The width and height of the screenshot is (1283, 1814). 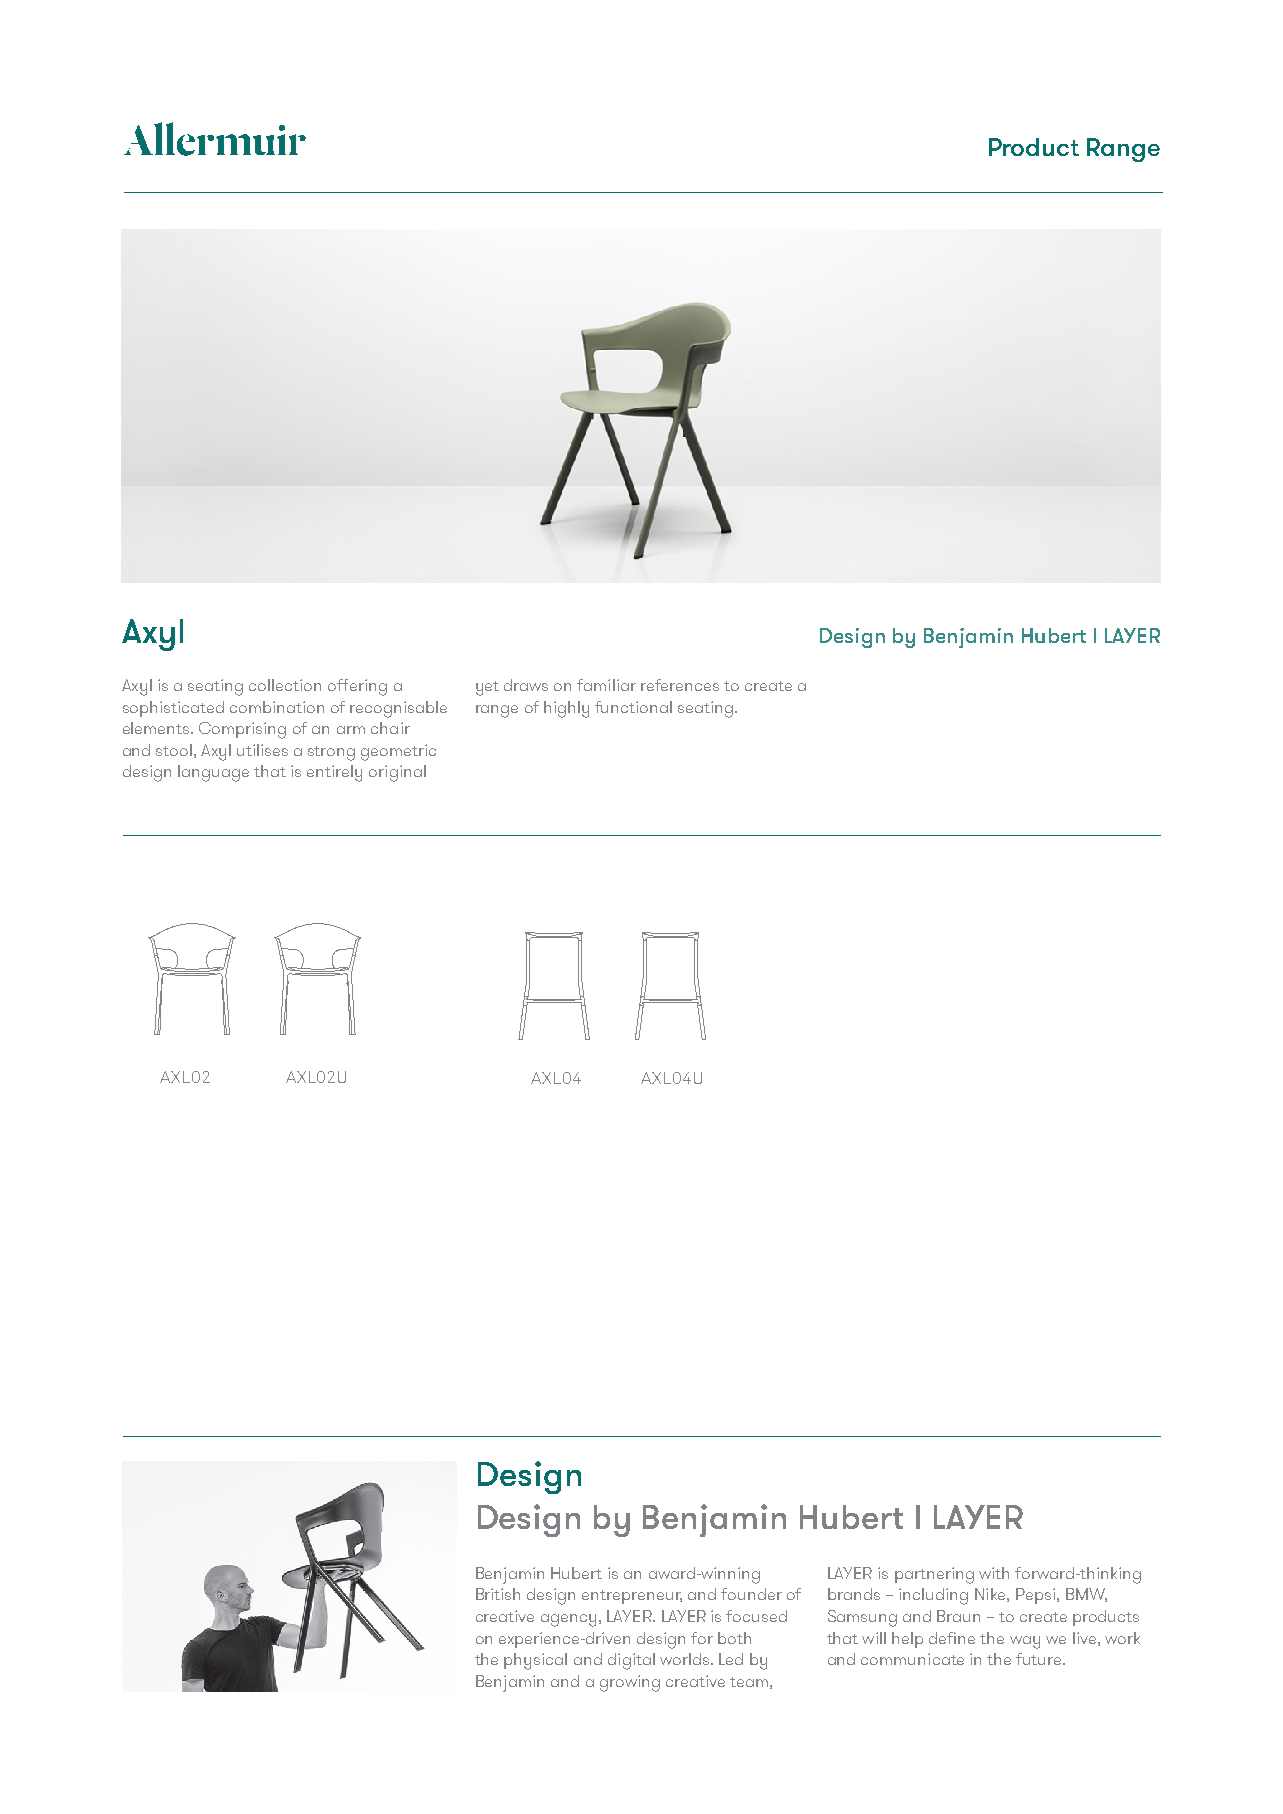 I want to click on references, so click(x=680, y=685).
